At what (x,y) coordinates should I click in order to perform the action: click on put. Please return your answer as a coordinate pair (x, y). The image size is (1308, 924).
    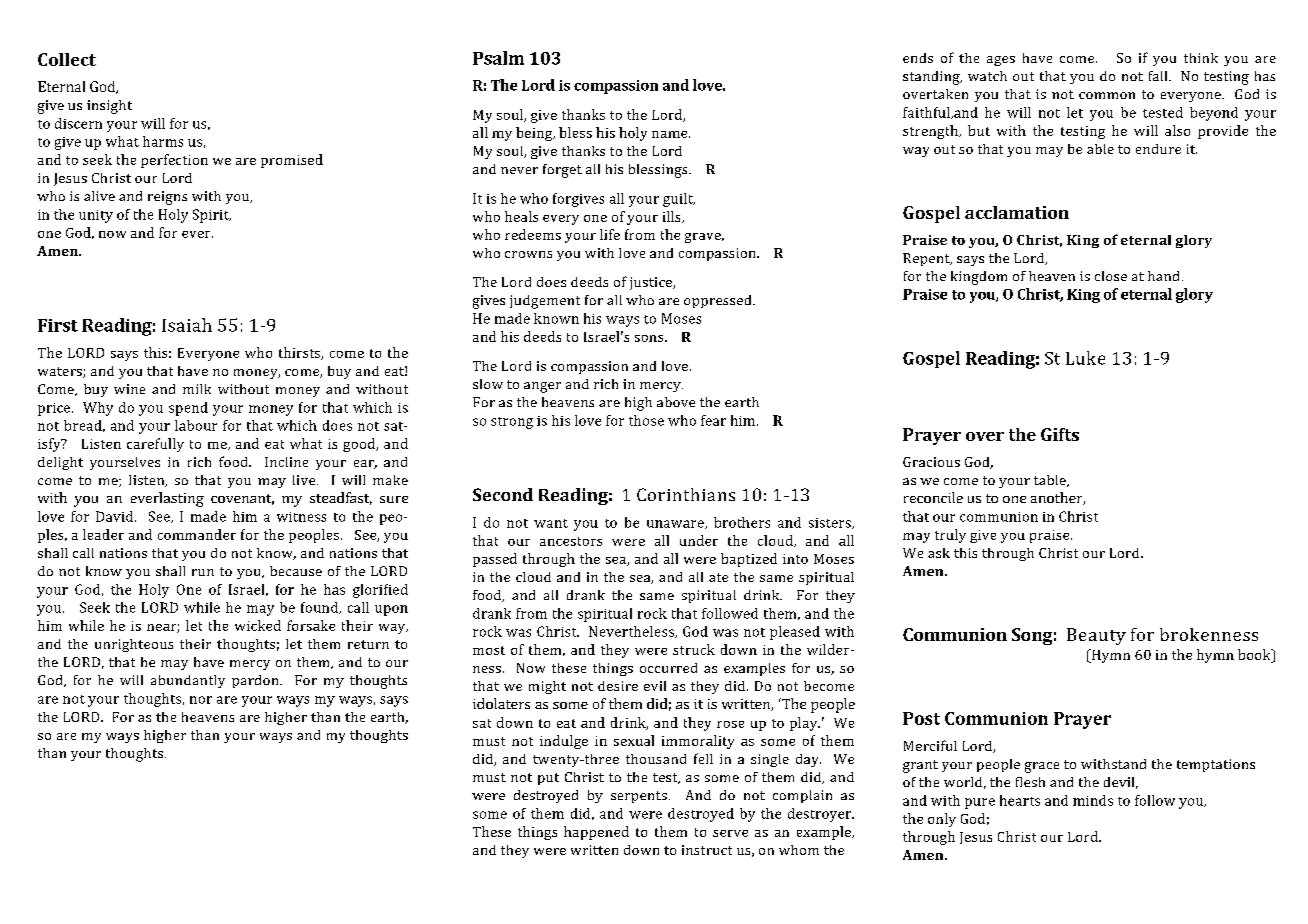
    Looking at the image, I should click on (548, 779).
